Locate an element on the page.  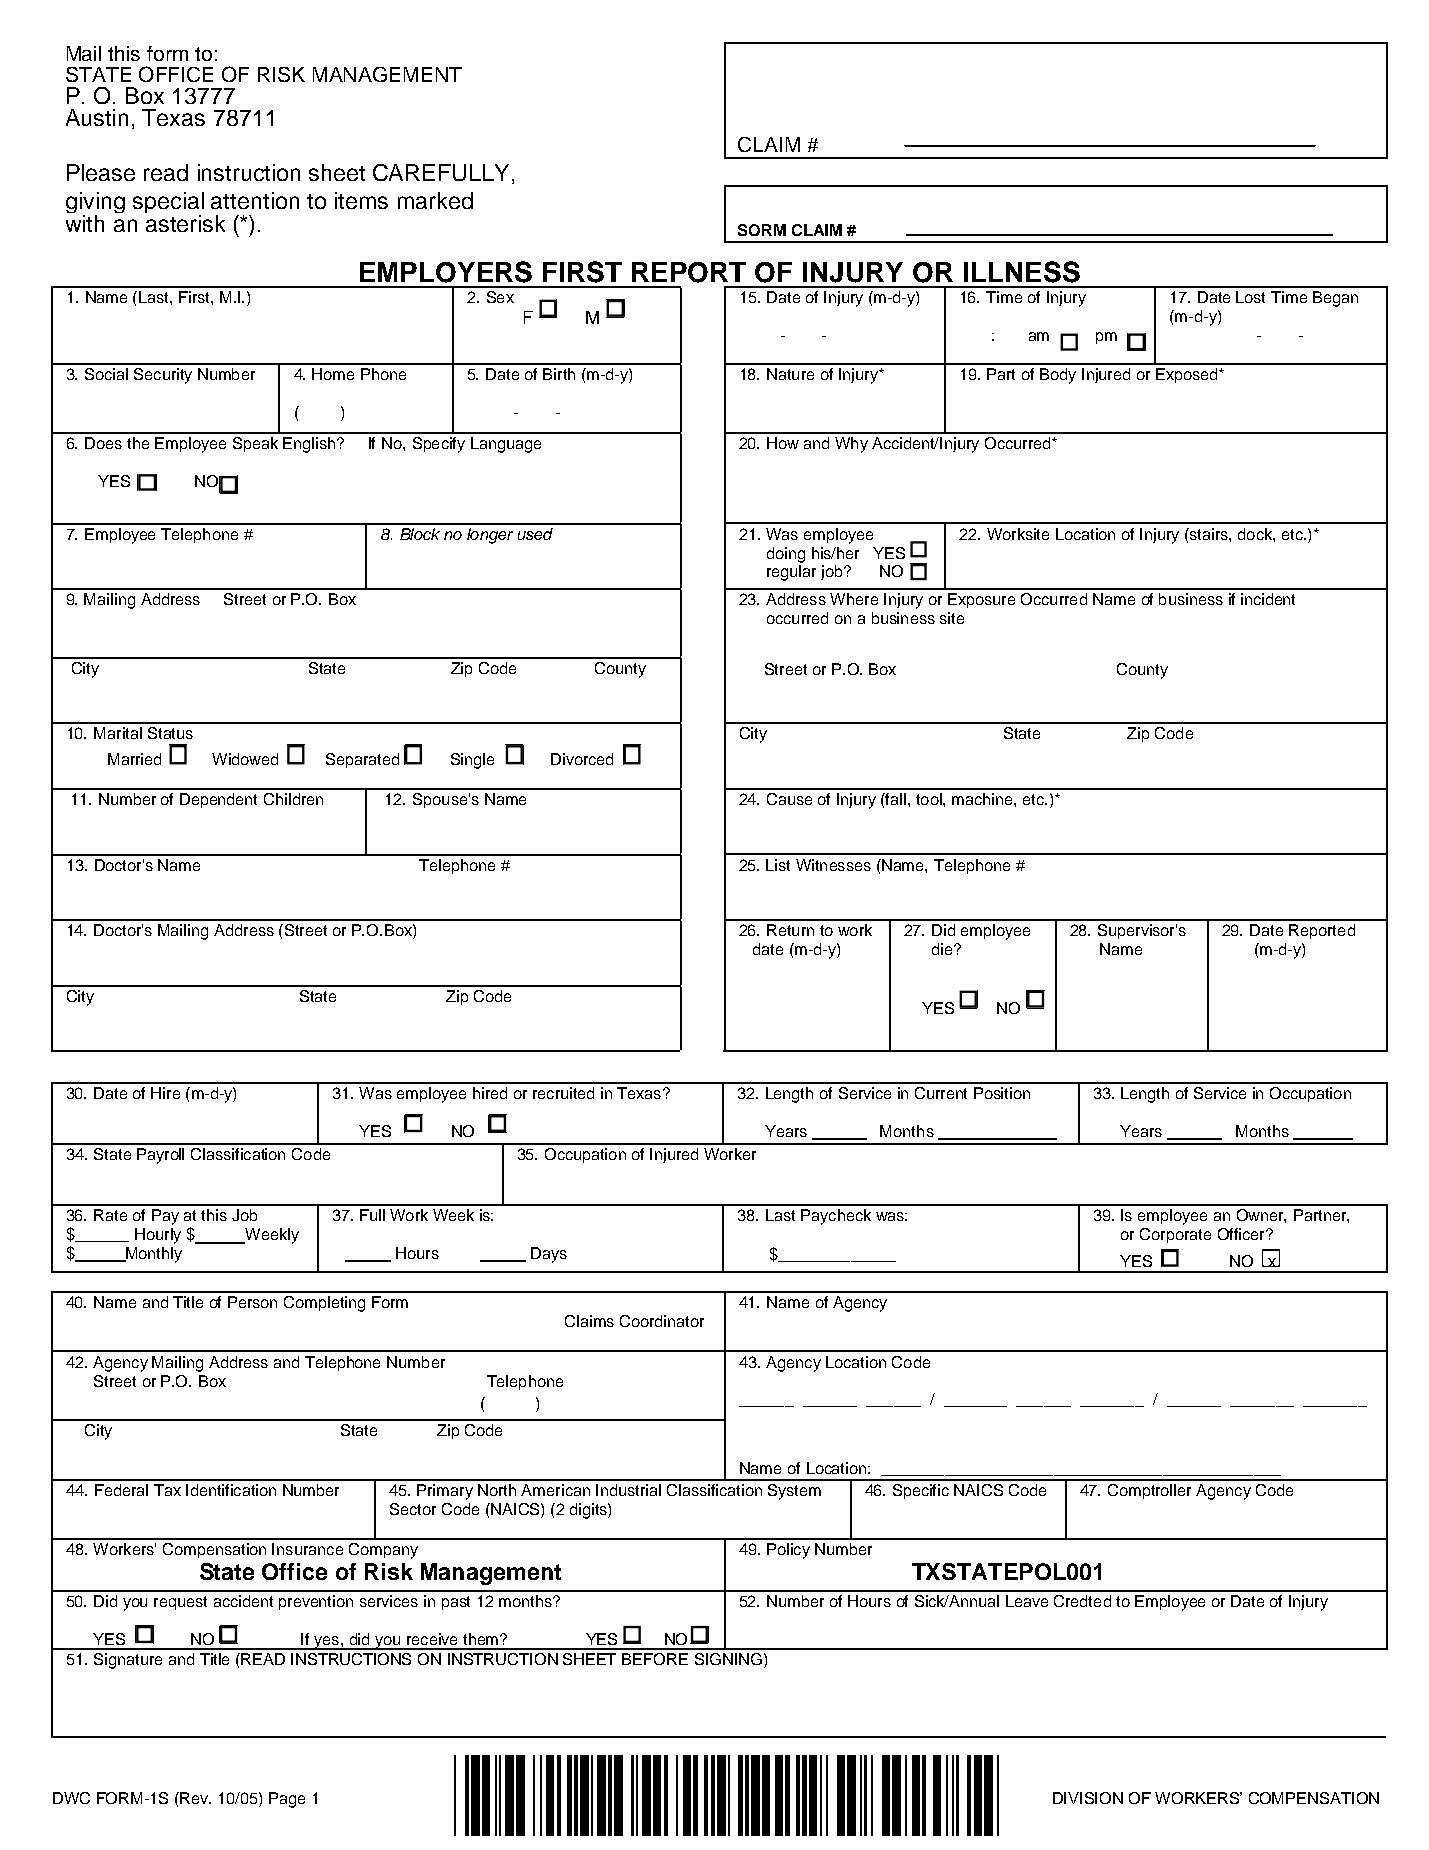
Page is located at coordinates (287, 1800).
